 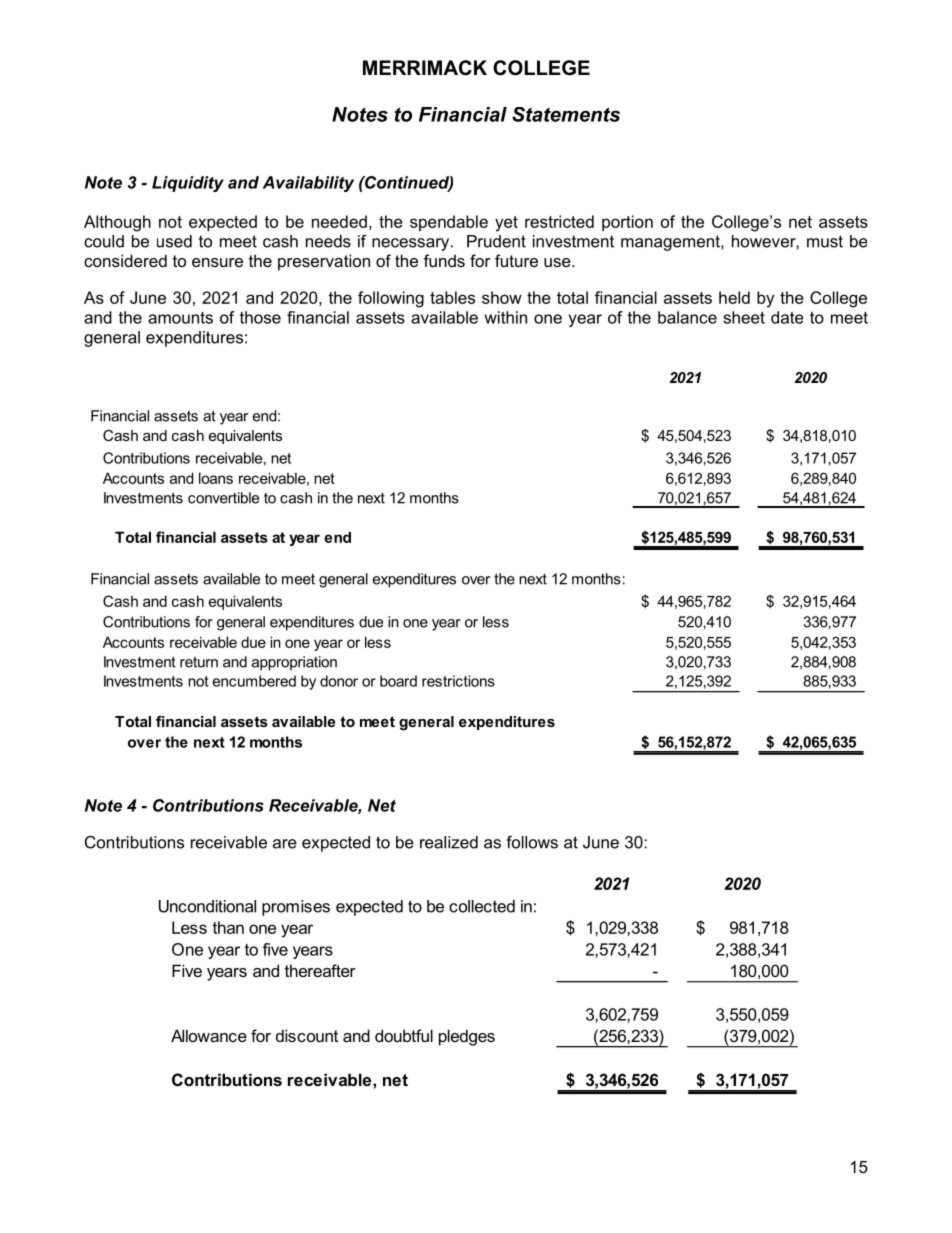 I want to click on restrictions, so click(x=458, y=681).
